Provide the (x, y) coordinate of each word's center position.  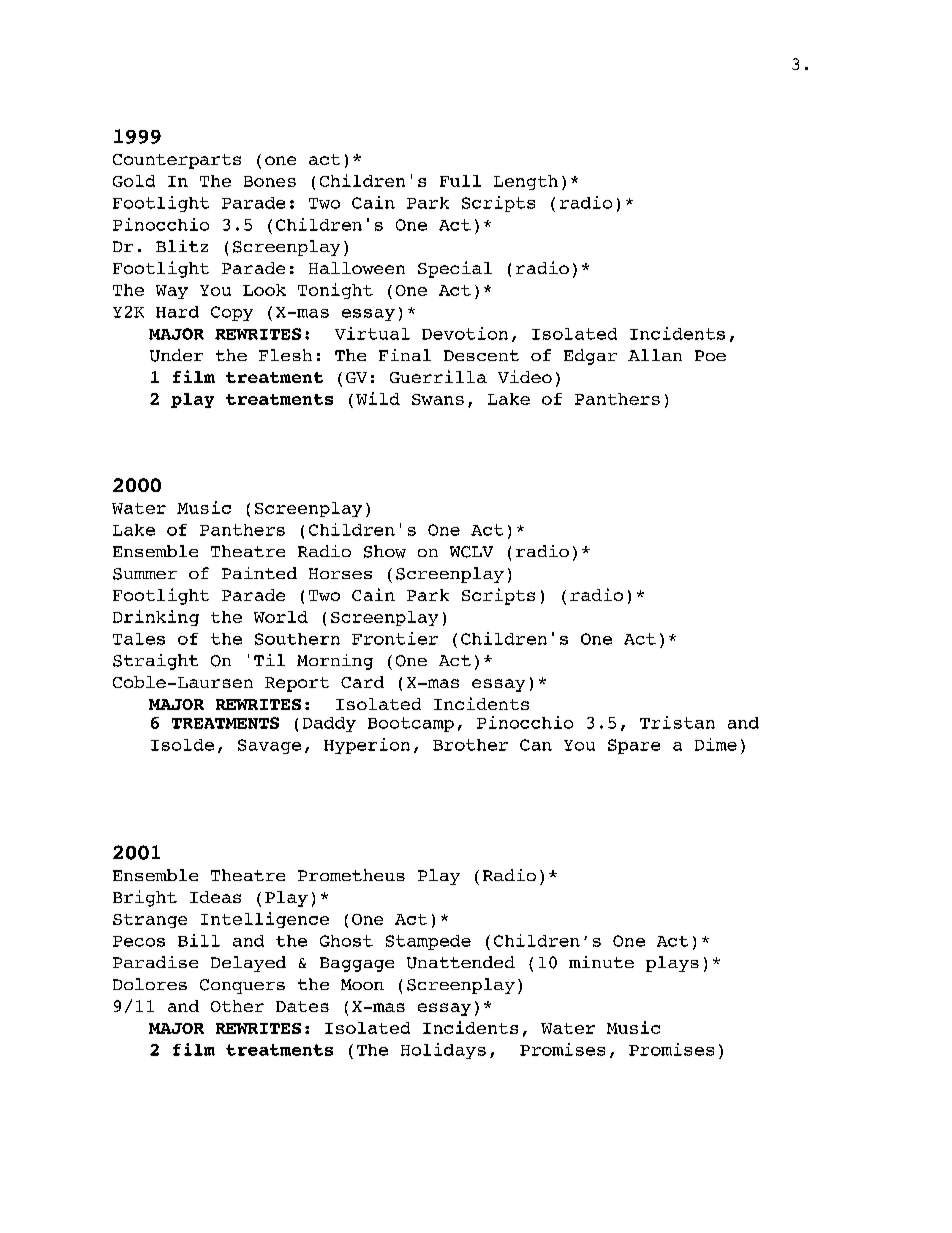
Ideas (215, 897)
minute (601, 962)
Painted (259, 573)
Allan (655, 355)
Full (460, 181)
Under (176, 355)
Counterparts (177, 161)
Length (526, 182)
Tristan (677, 722)
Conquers (242, 986)
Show (385, 551)
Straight (155, 662)
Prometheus (351, 875)
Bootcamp (411, 724)
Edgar (590, 357)
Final (405, 355)
